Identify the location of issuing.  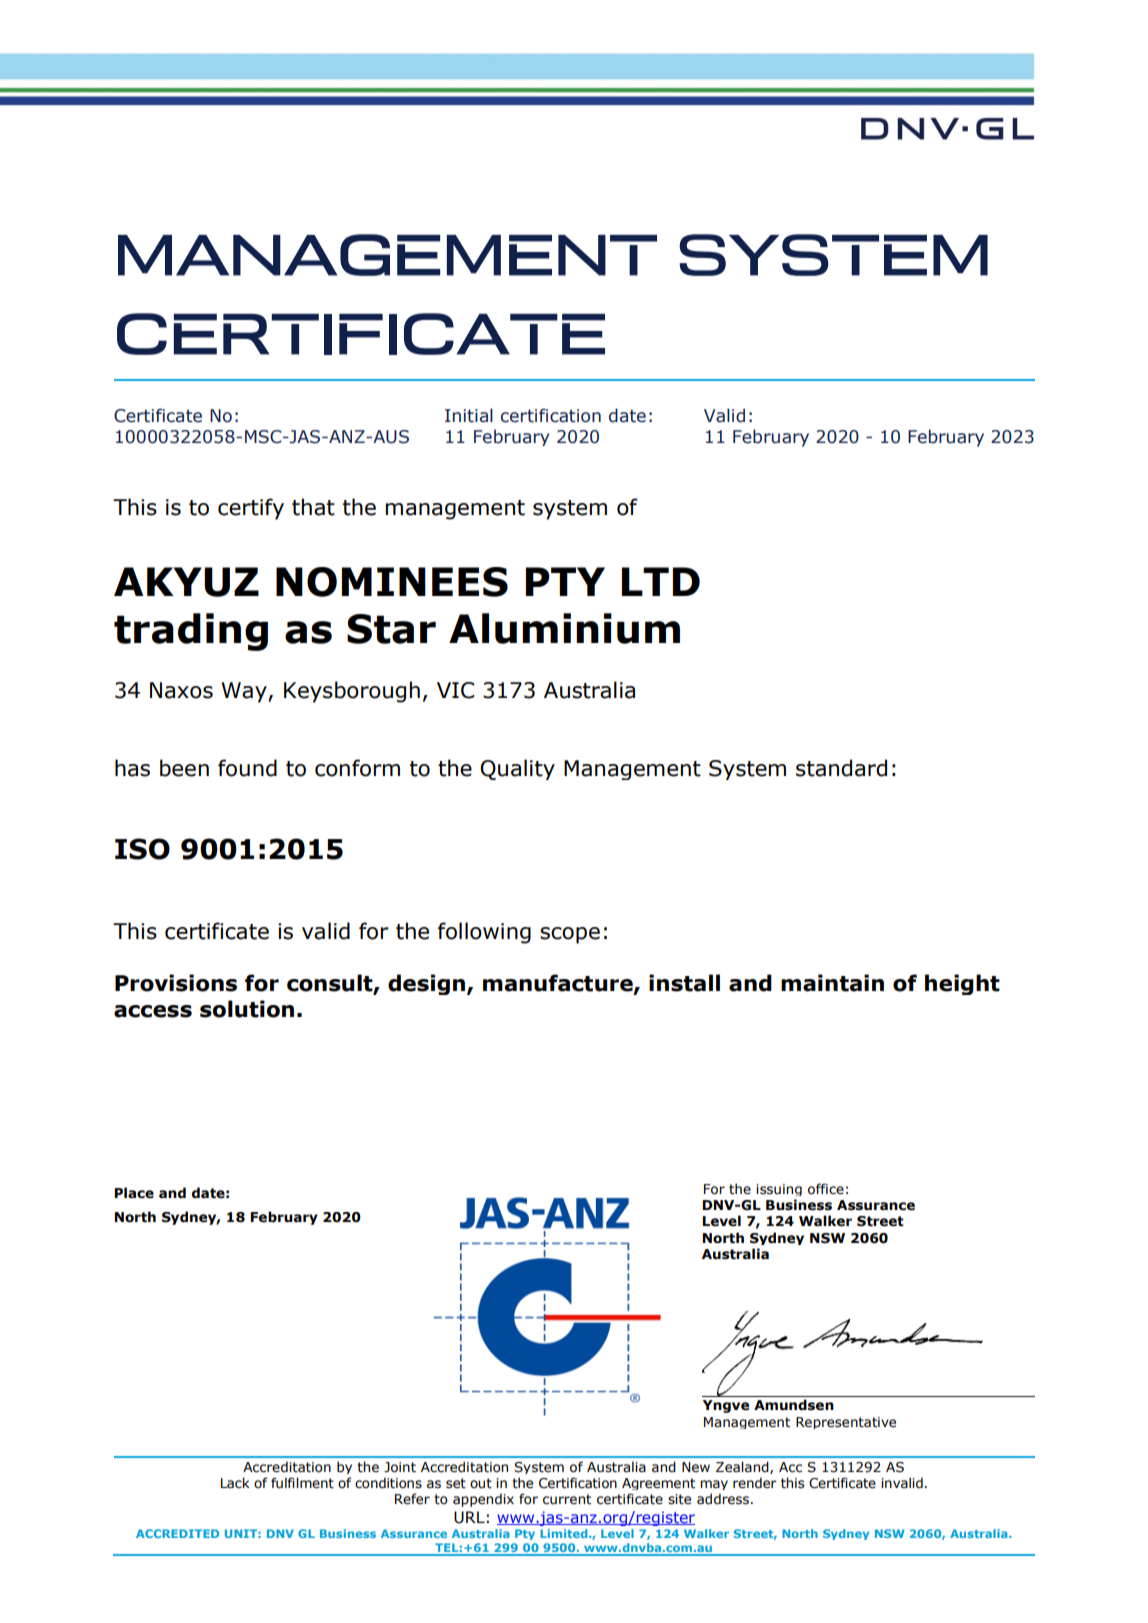
(779, 1190).
